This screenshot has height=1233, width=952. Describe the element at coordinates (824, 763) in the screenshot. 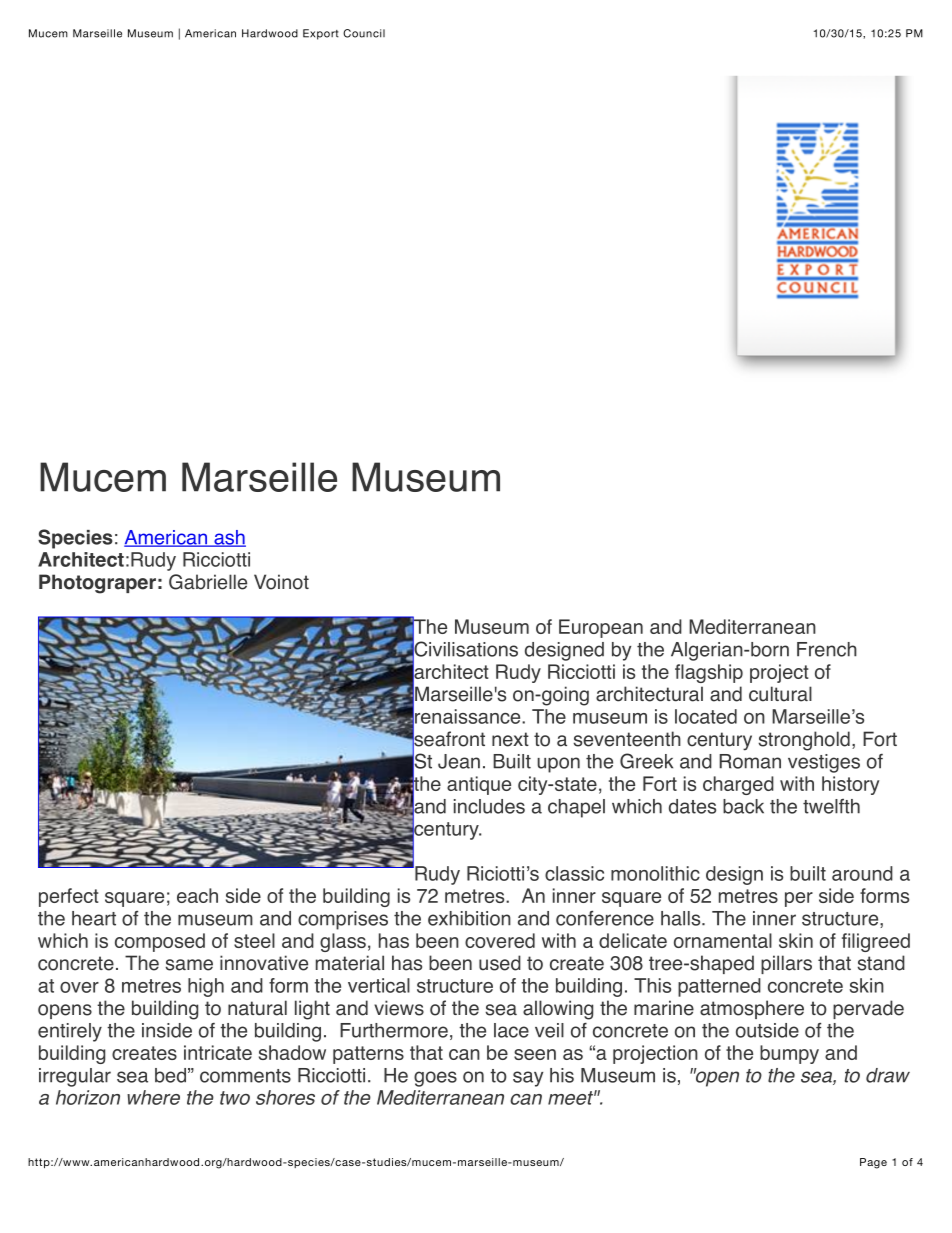

I see `vestiges` at that location.
